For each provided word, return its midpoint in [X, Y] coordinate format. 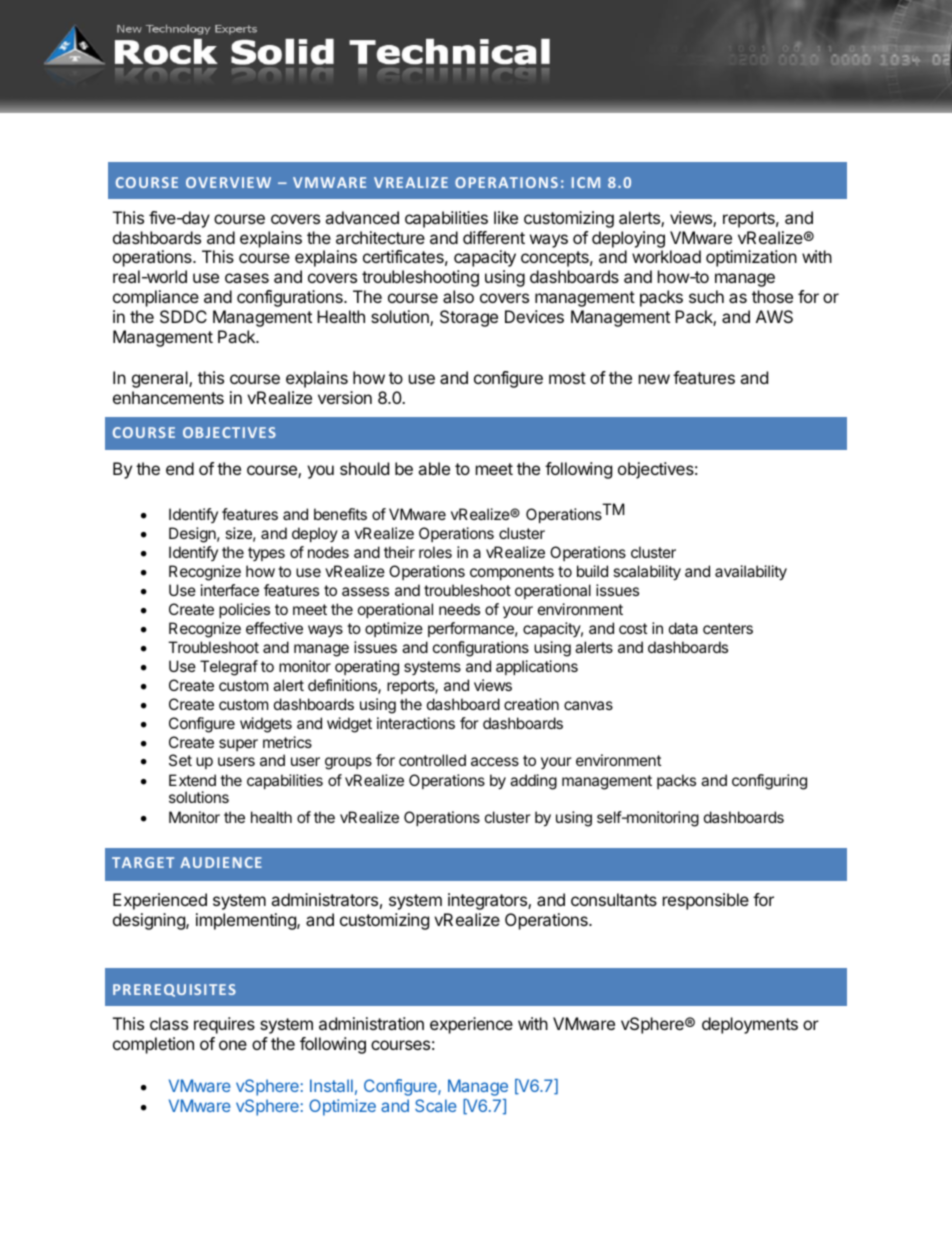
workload [666, 256]
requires [224, 1025]
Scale [436, 1105]
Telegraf [229, 668]
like [506, 217]
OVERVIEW [228, 182]
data [683, 628]
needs [459, 609]
